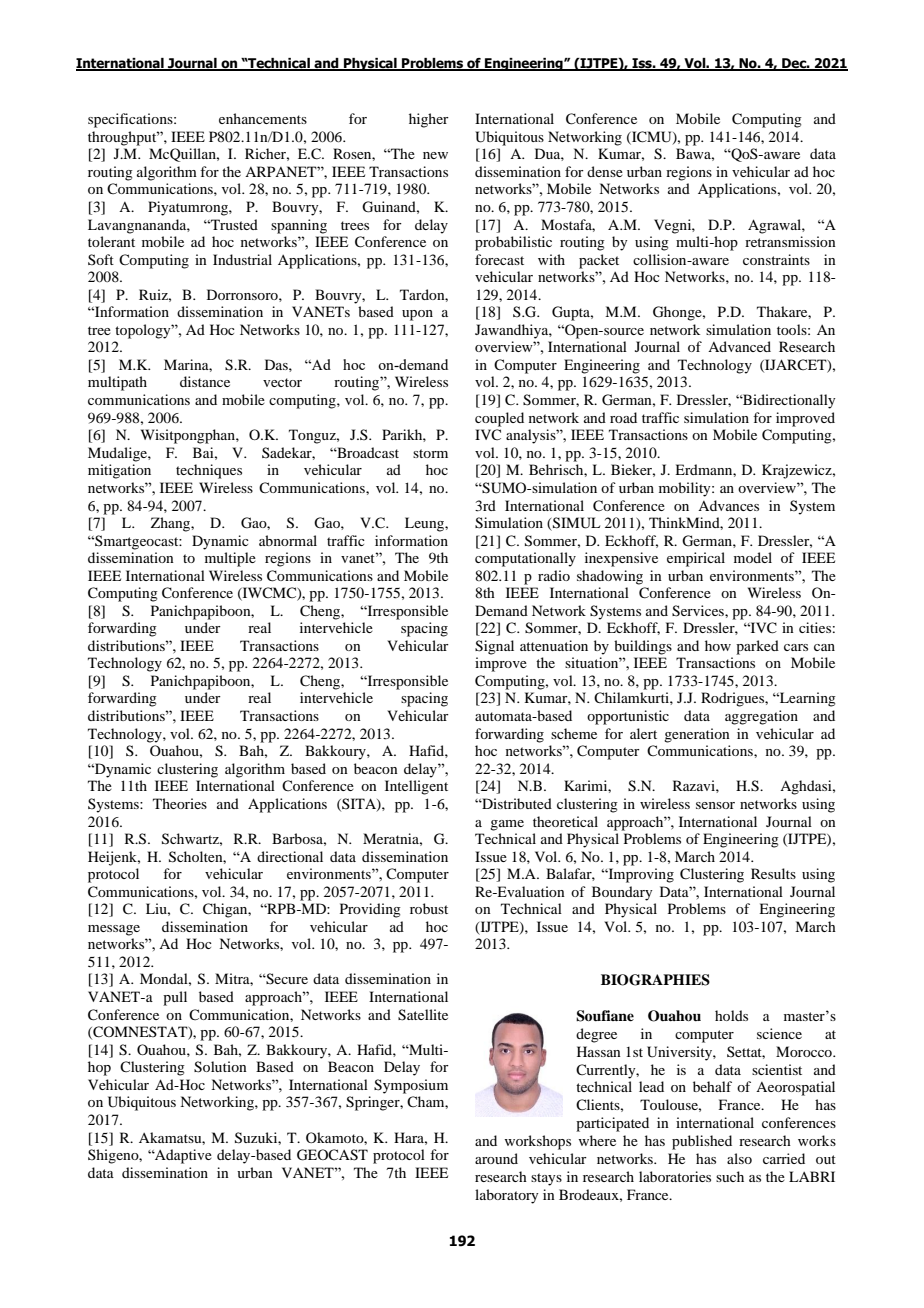 The width and height of the screenshot is (924, 1308). I want to click on new, so click(435, 155).
